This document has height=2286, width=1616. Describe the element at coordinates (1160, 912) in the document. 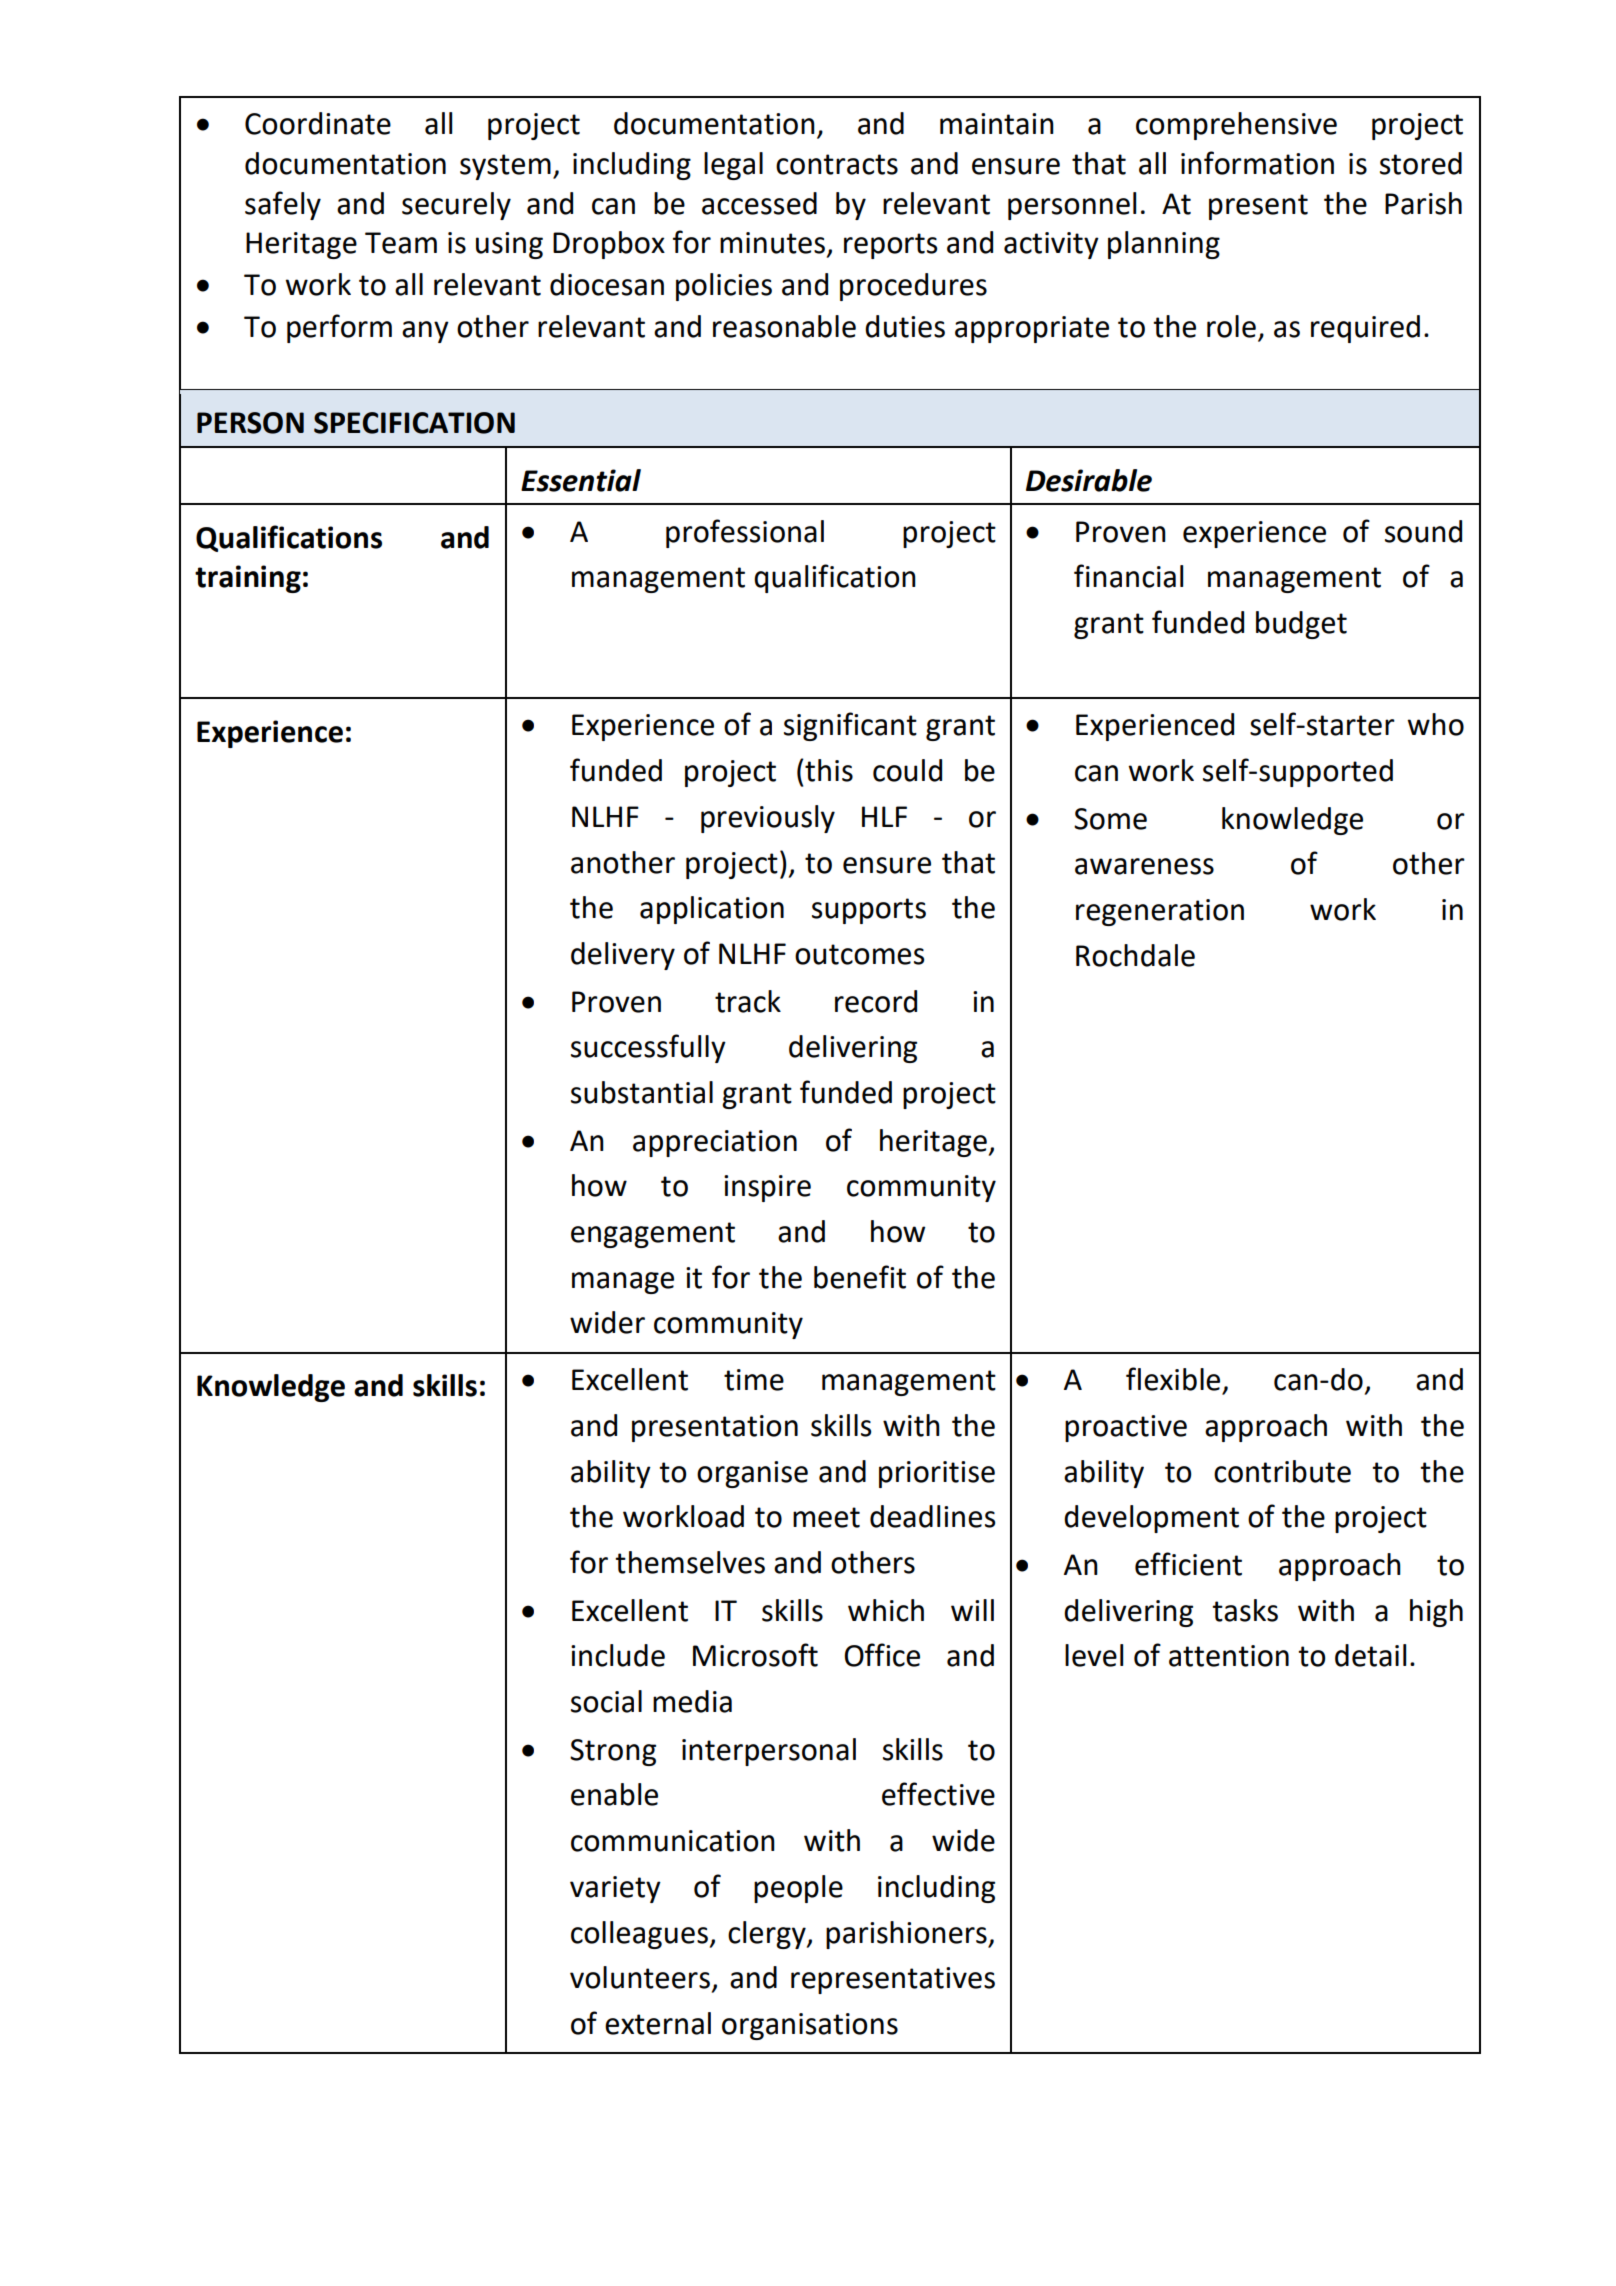

I see `regeneration` at that location.
